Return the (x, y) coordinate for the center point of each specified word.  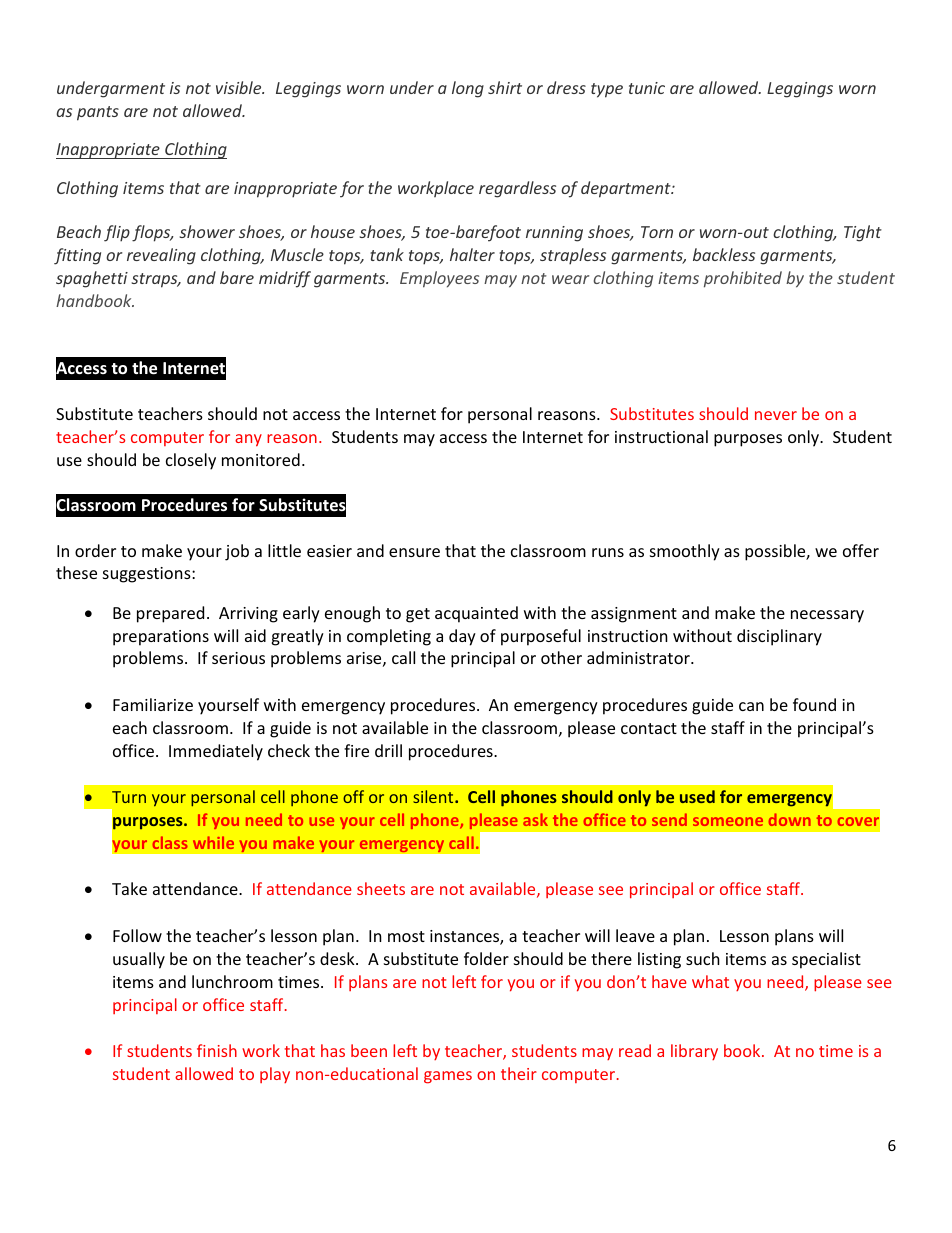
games (448, 1077)
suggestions (148, 575)
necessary (827, 616)
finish (217, 1050)
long (468, 89)
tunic (647, 88)
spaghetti (92, 279)
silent (434, 796)
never (776, 415)
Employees (439, 279)
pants (98, 113)
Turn (129, 797)
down (790, 819)
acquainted (476, 614)
